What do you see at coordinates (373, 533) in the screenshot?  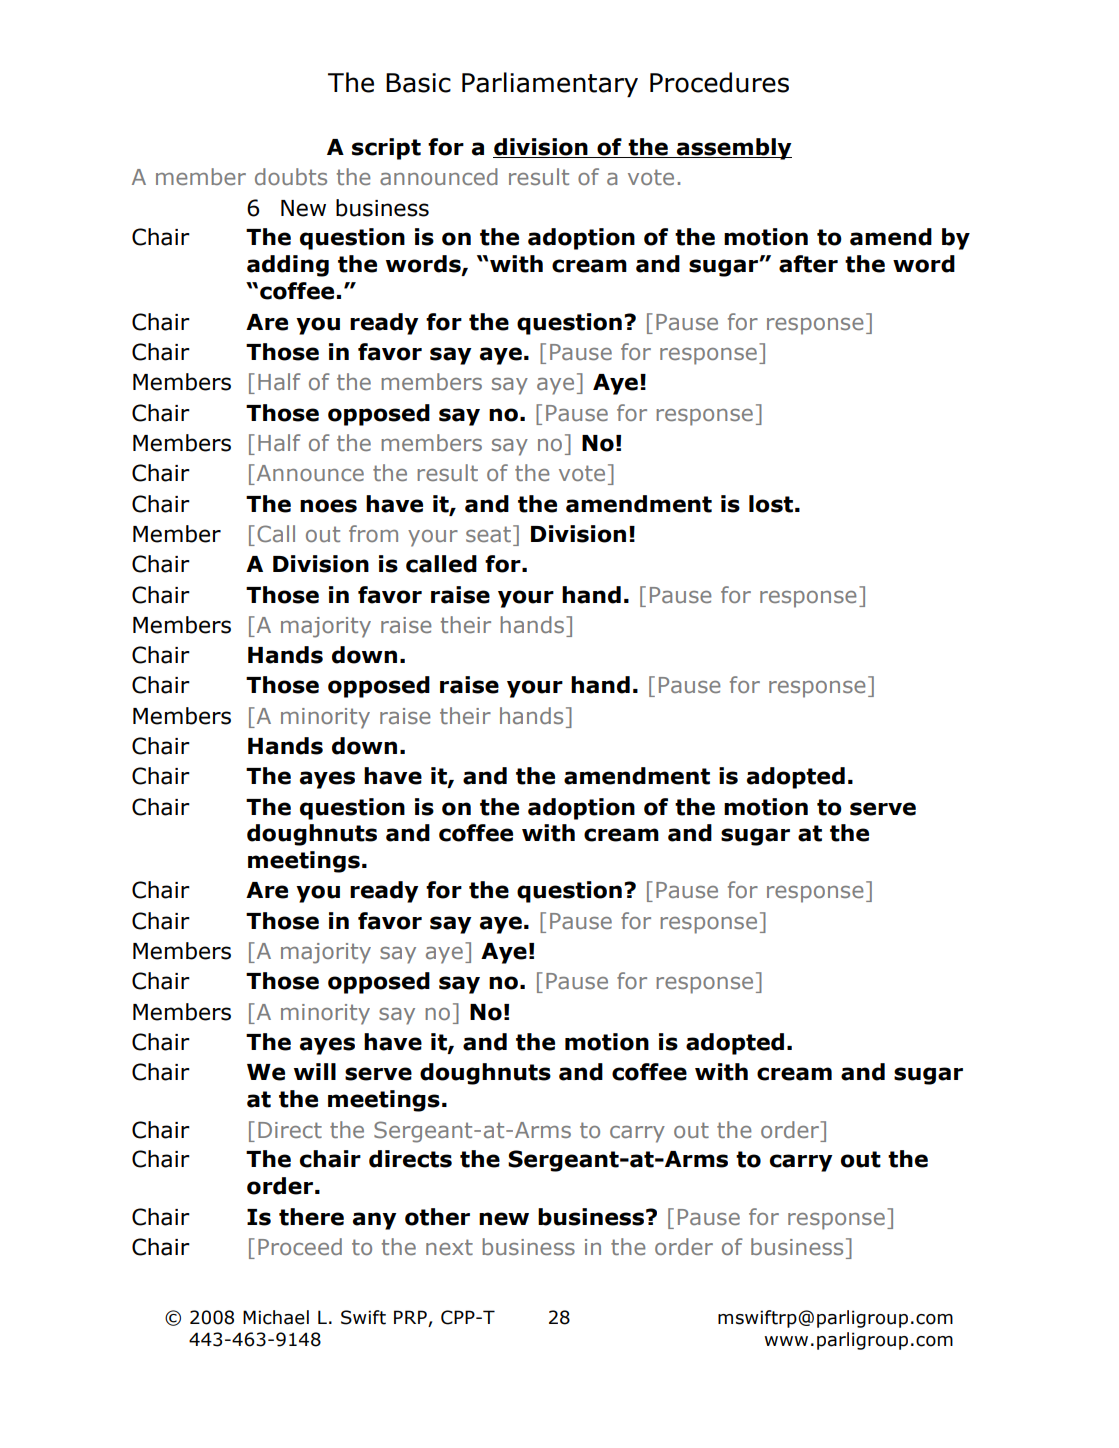 I see `from` at bounding box center [373, 533].
